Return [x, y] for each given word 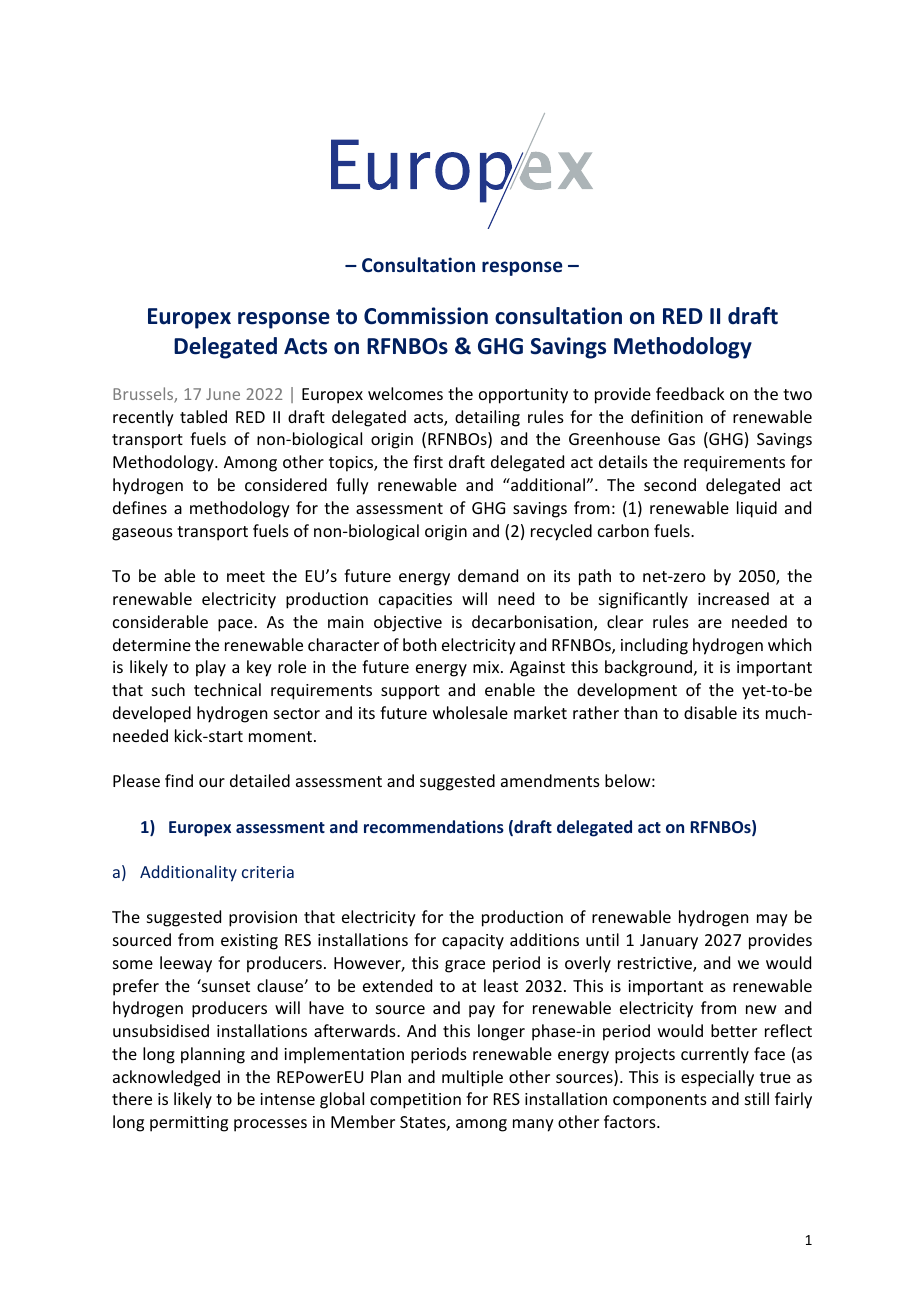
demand [488, 575]
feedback [690, 393]
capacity [473, 942]
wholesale [470, 712]
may [772, 920]
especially [717, 1078]
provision [263, 919]
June [223, 394]
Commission [426, 316]
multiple [472, 1078]
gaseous [142, 534]
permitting [189, 1124]
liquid [757, 509]
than [640, 712]
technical [227, 689]
